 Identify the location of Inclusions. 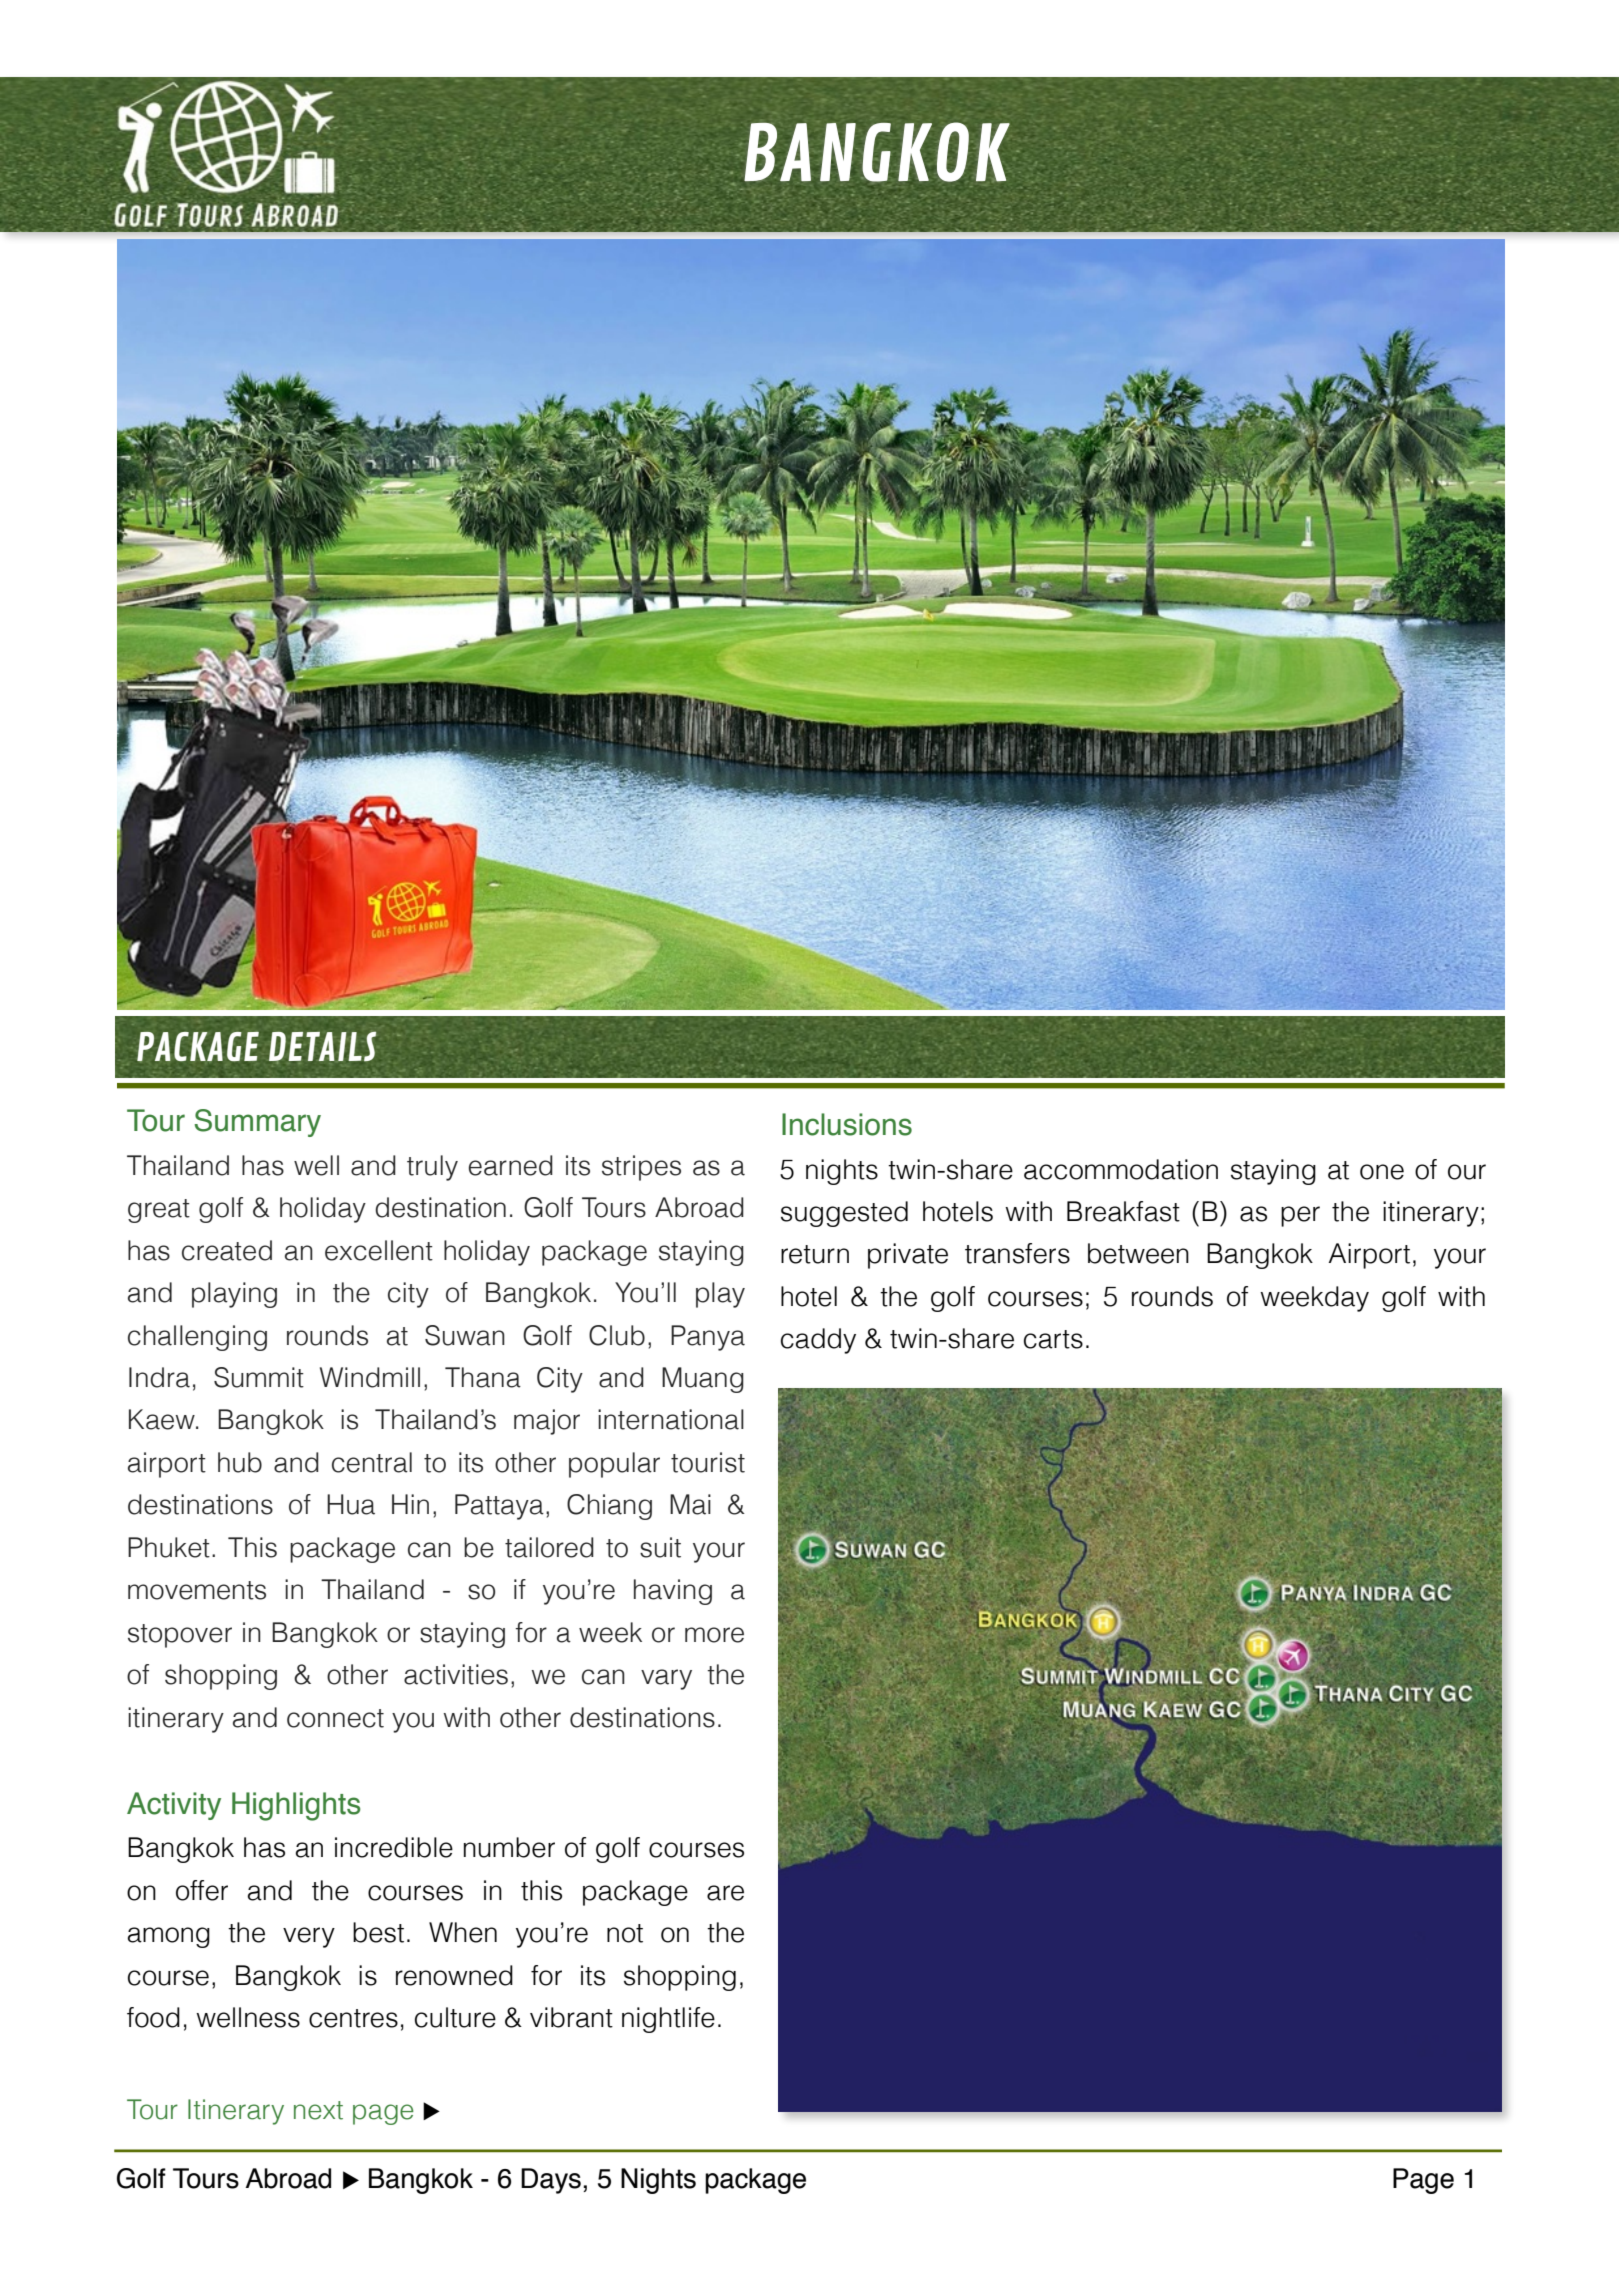
(847, 1124).
